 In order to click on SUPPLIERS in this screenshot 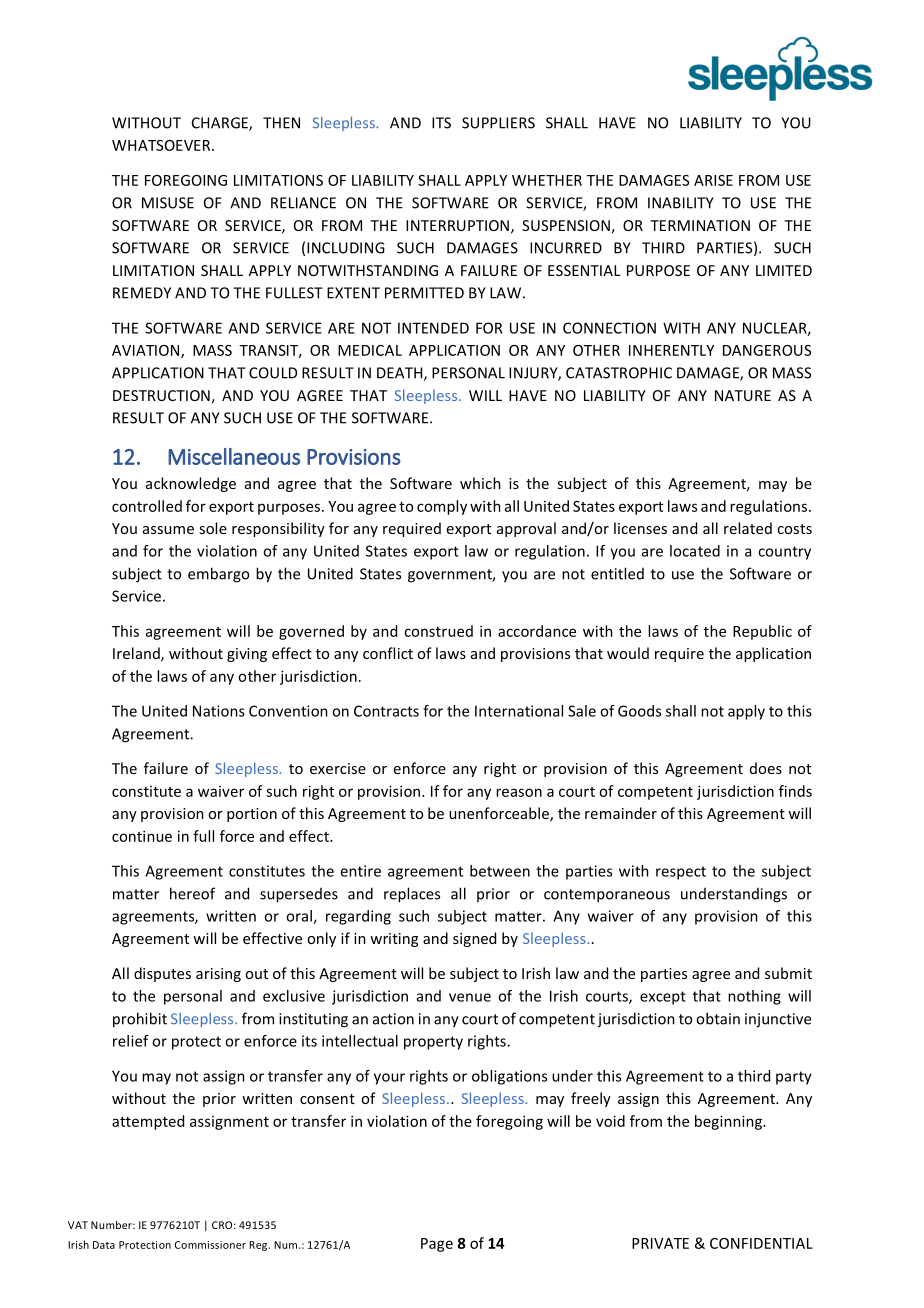, I will do `click(498, 123)`.
